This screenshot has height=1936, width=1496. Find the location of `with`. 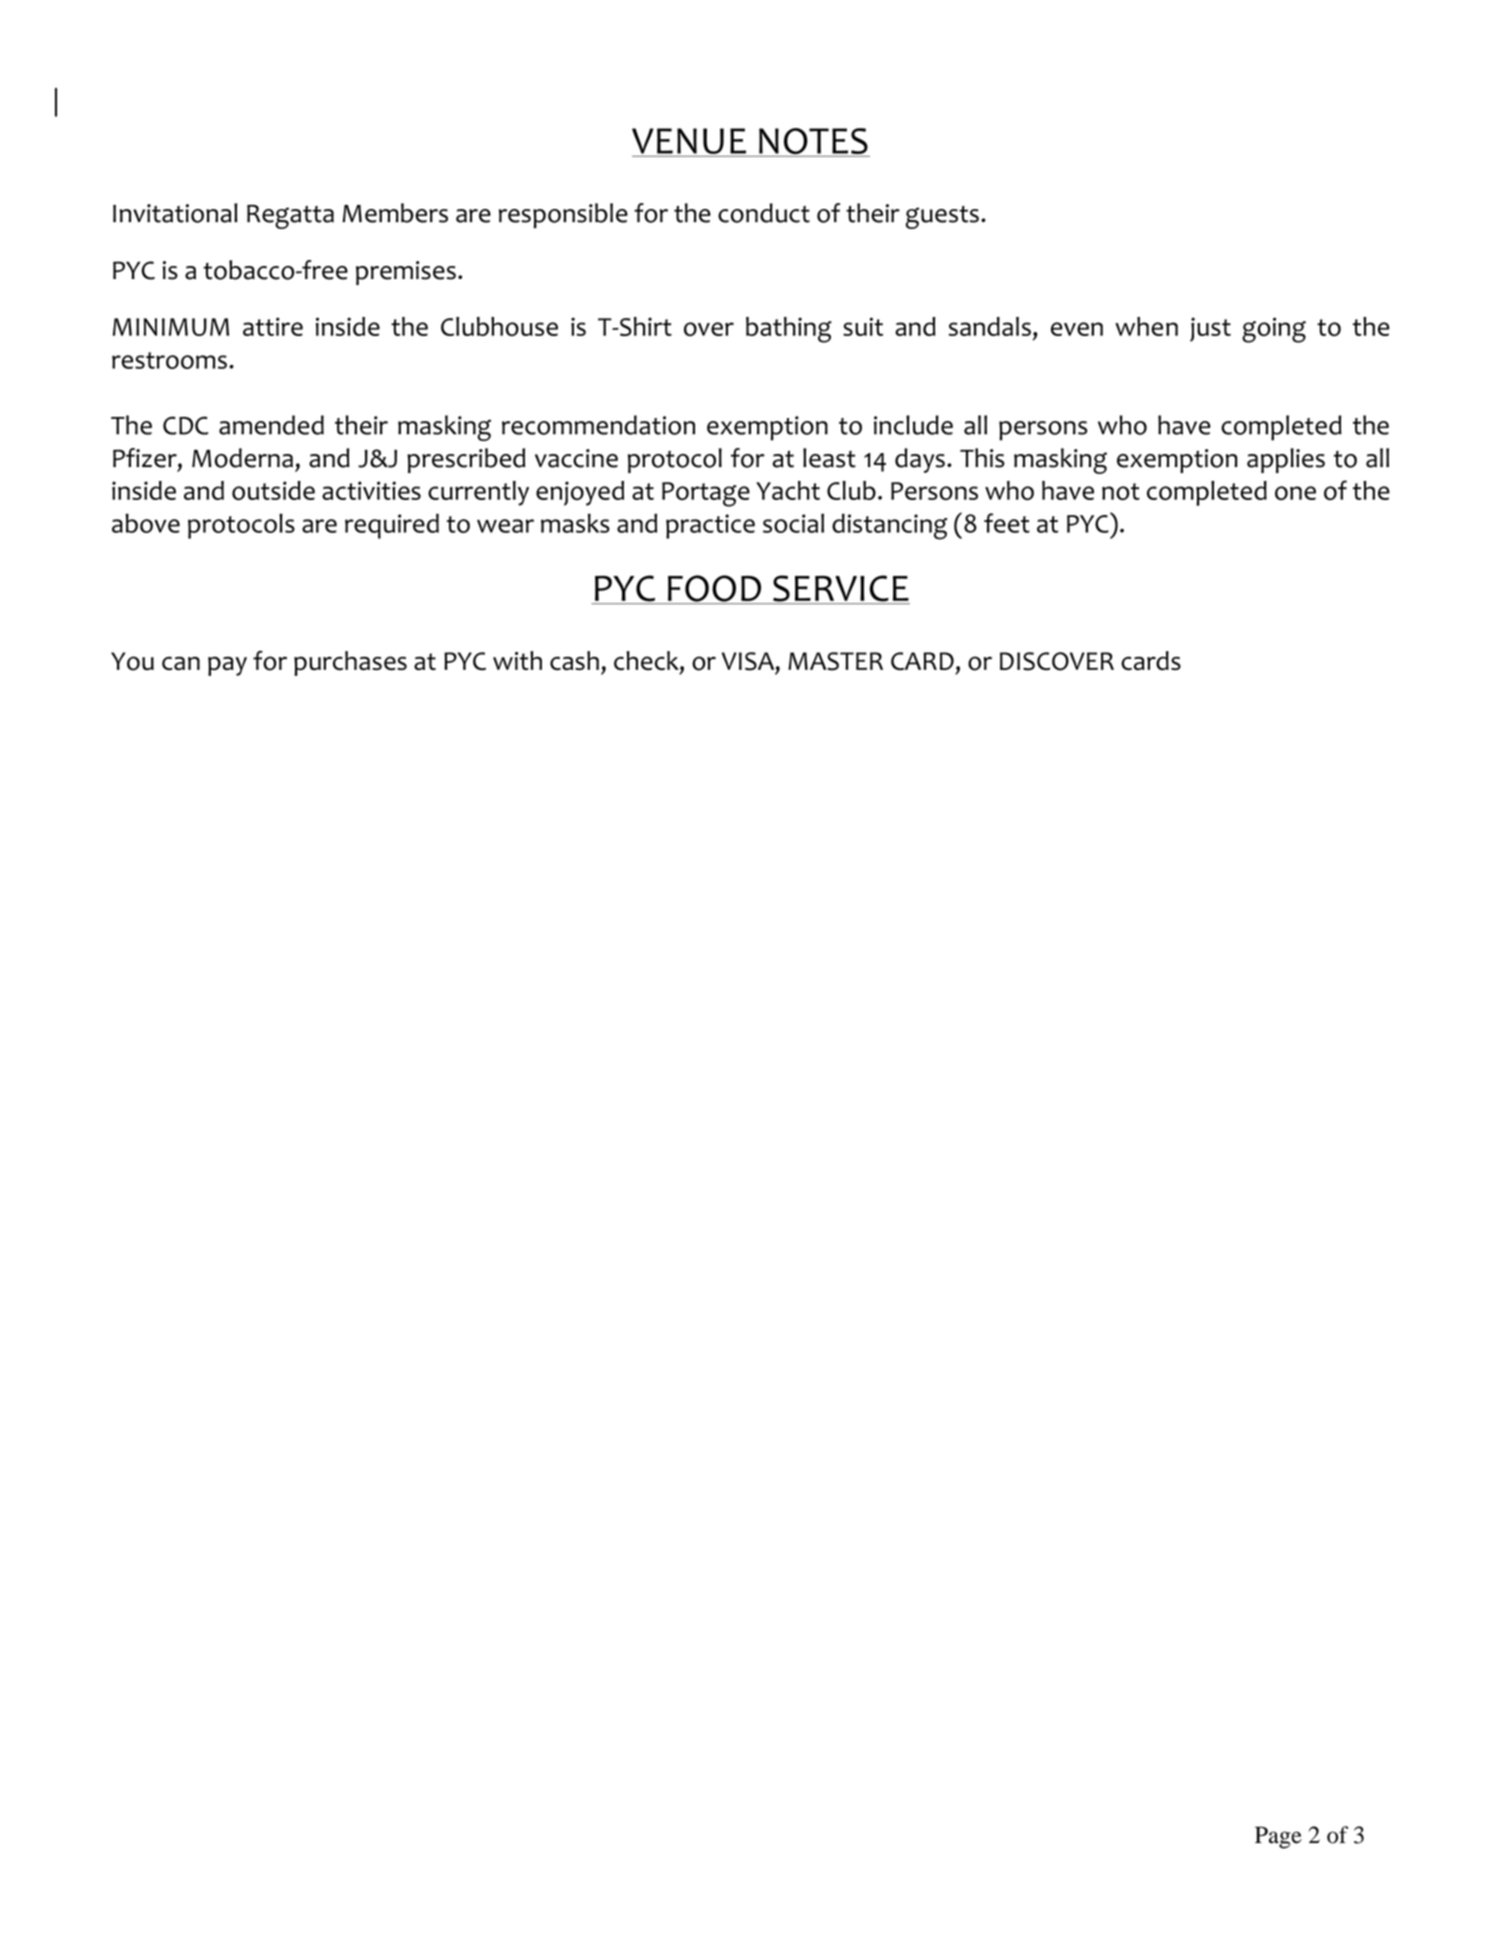

with is located at coordinates (517, 660).
